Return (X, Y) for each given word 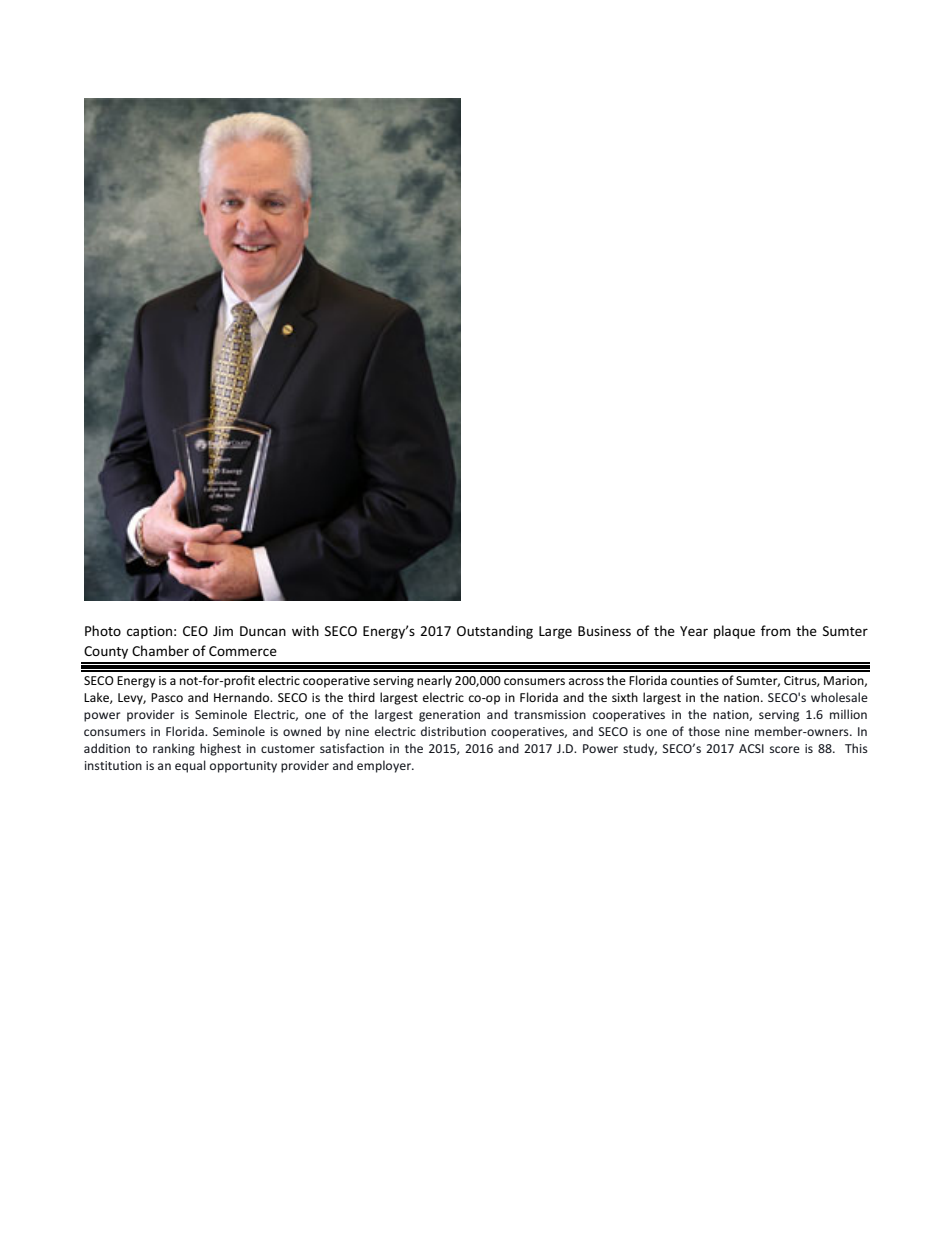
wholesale (839, 697)
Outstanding (495, 632)
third (361, 697)
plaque (734, 632)
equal (190, 766)
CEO (195, 631)
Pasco (167, 697)
